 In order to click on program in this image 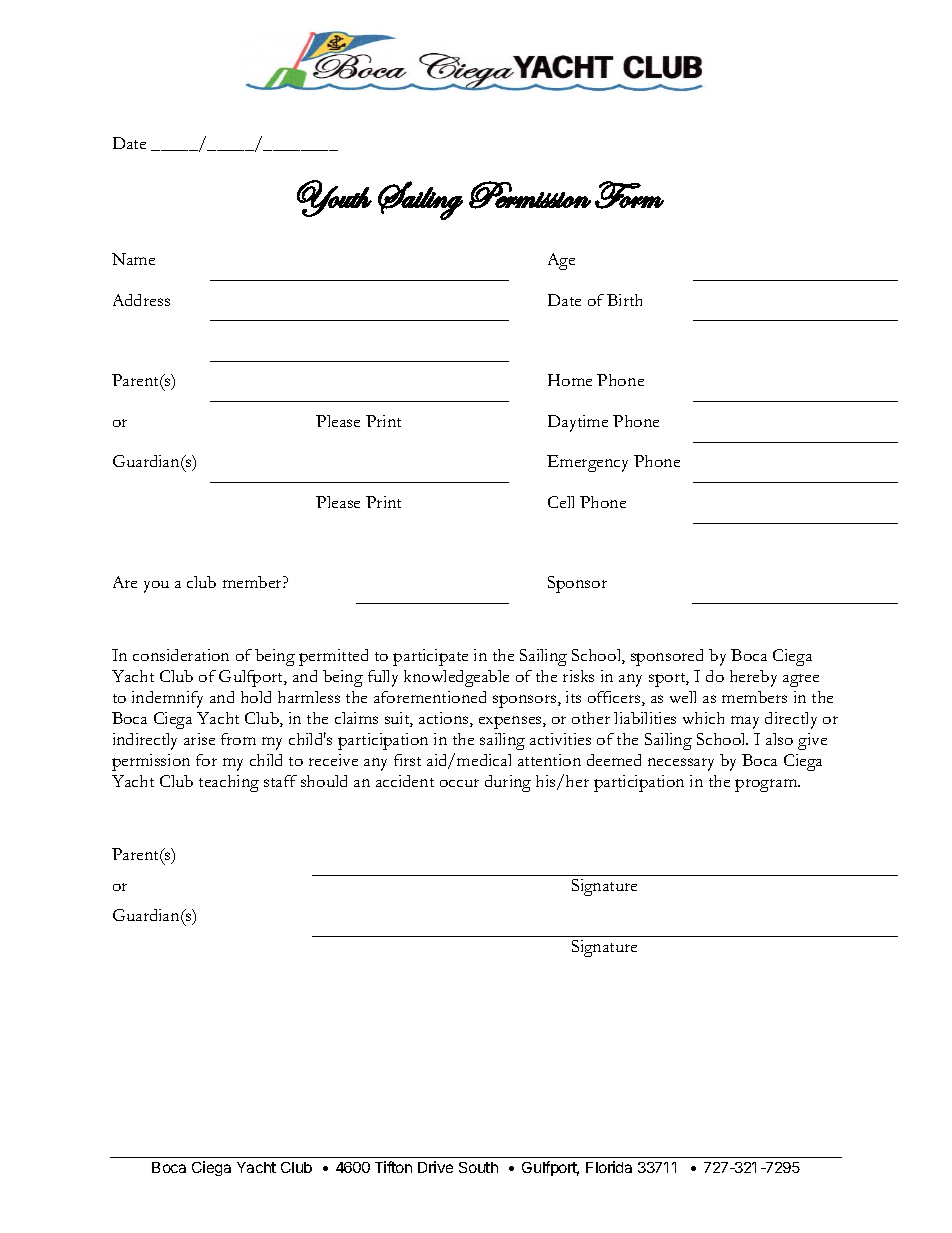, I will do `click(767, 785)`.
